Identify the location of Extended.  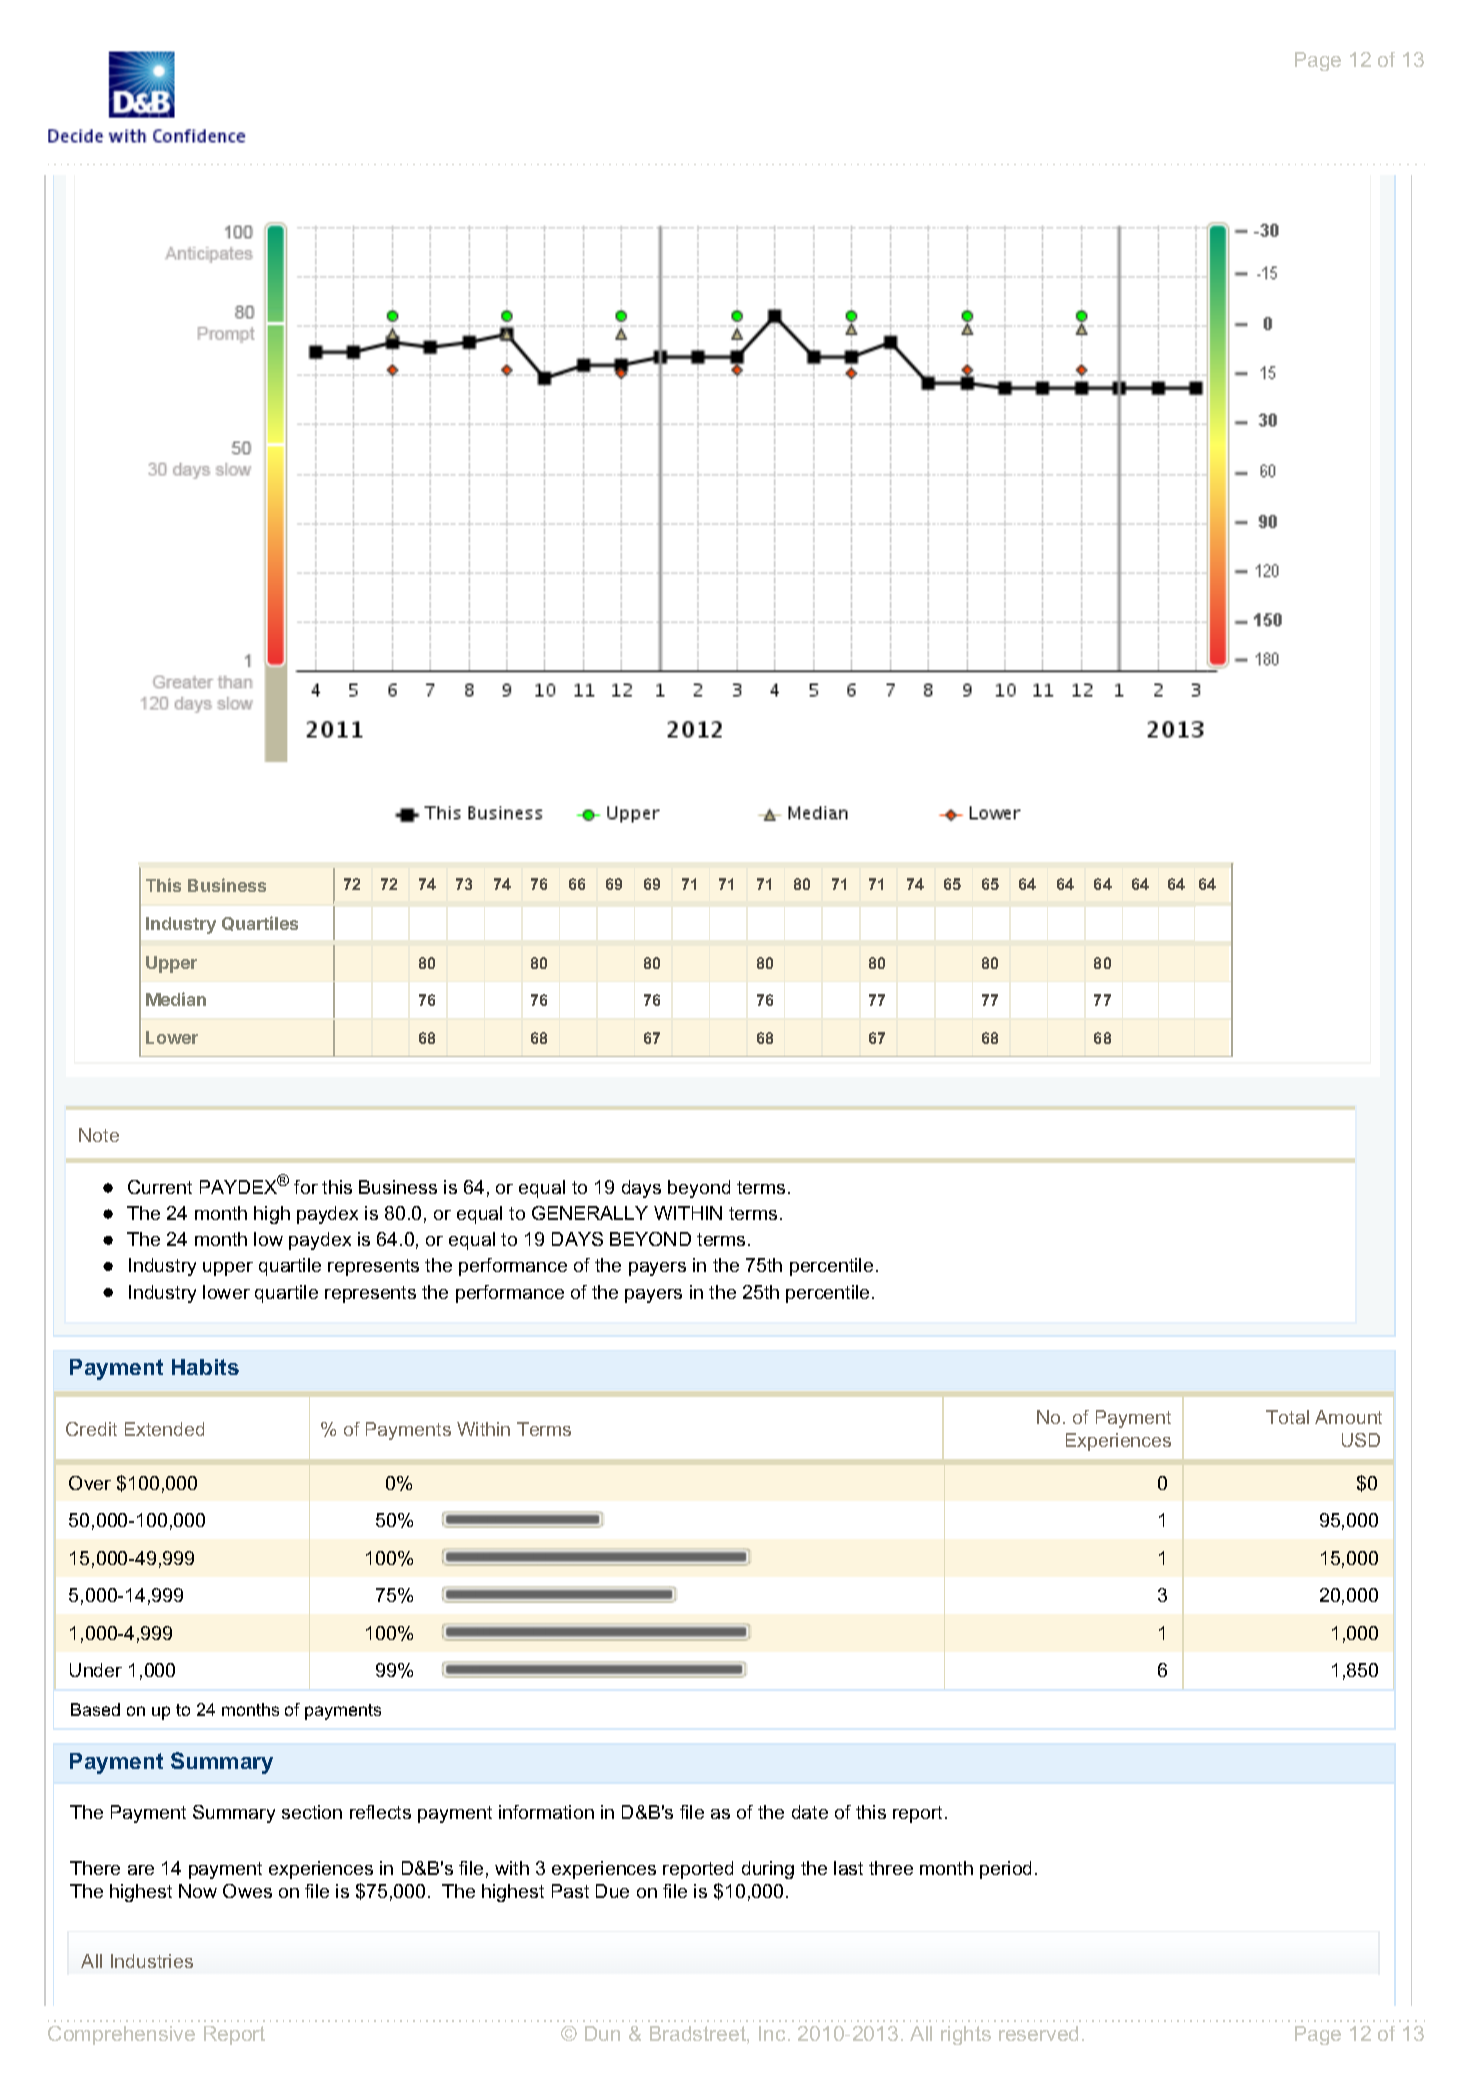
(164, 1429).
